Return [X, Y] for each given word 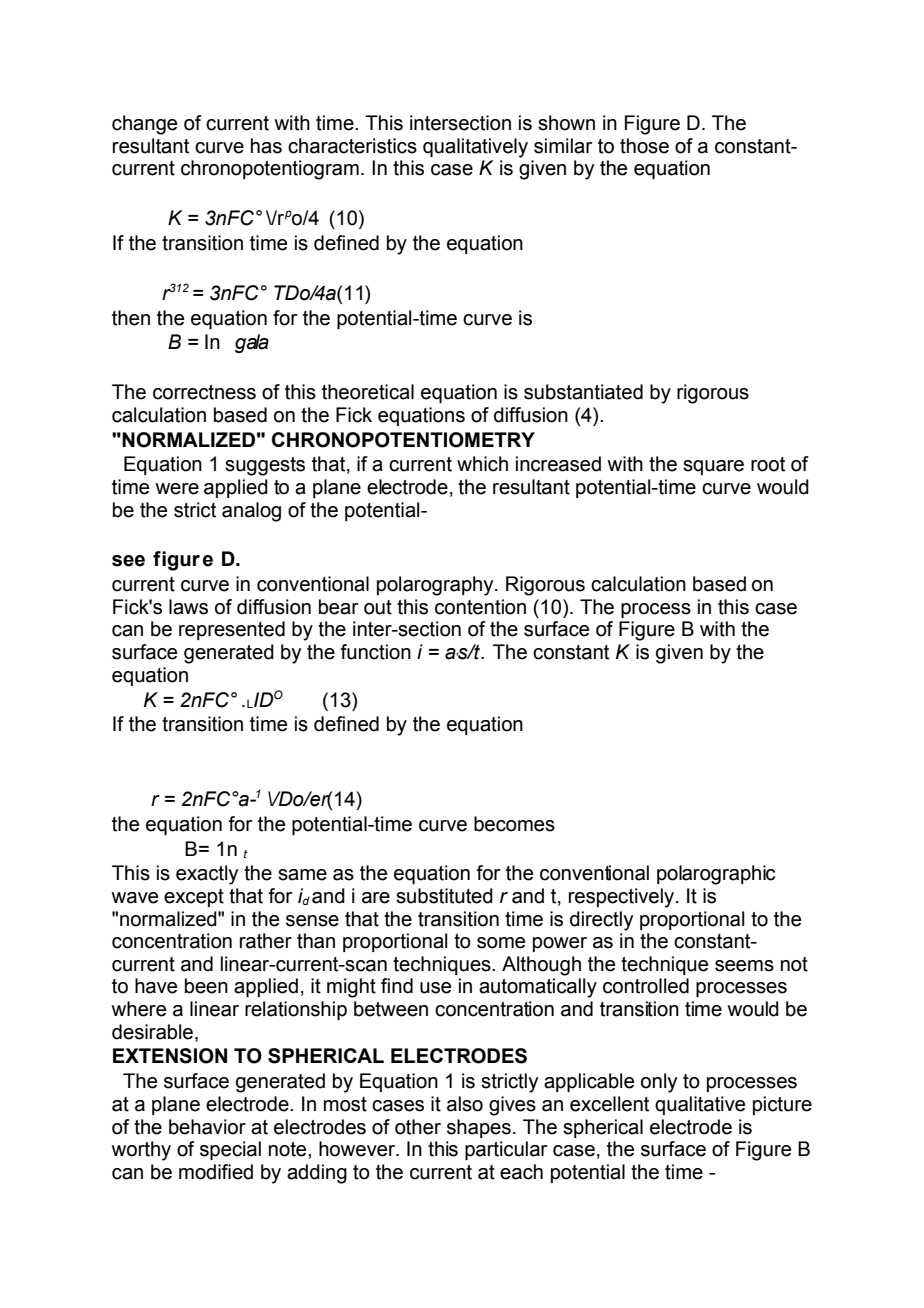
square [713, 467]
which [482, 464]
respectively [623, 898]
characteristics [352, 146]
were [177, 489]
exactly [207, 875]
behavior [207, 1127]
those [644, 146]
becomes [514, 824]
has [266, 146]
